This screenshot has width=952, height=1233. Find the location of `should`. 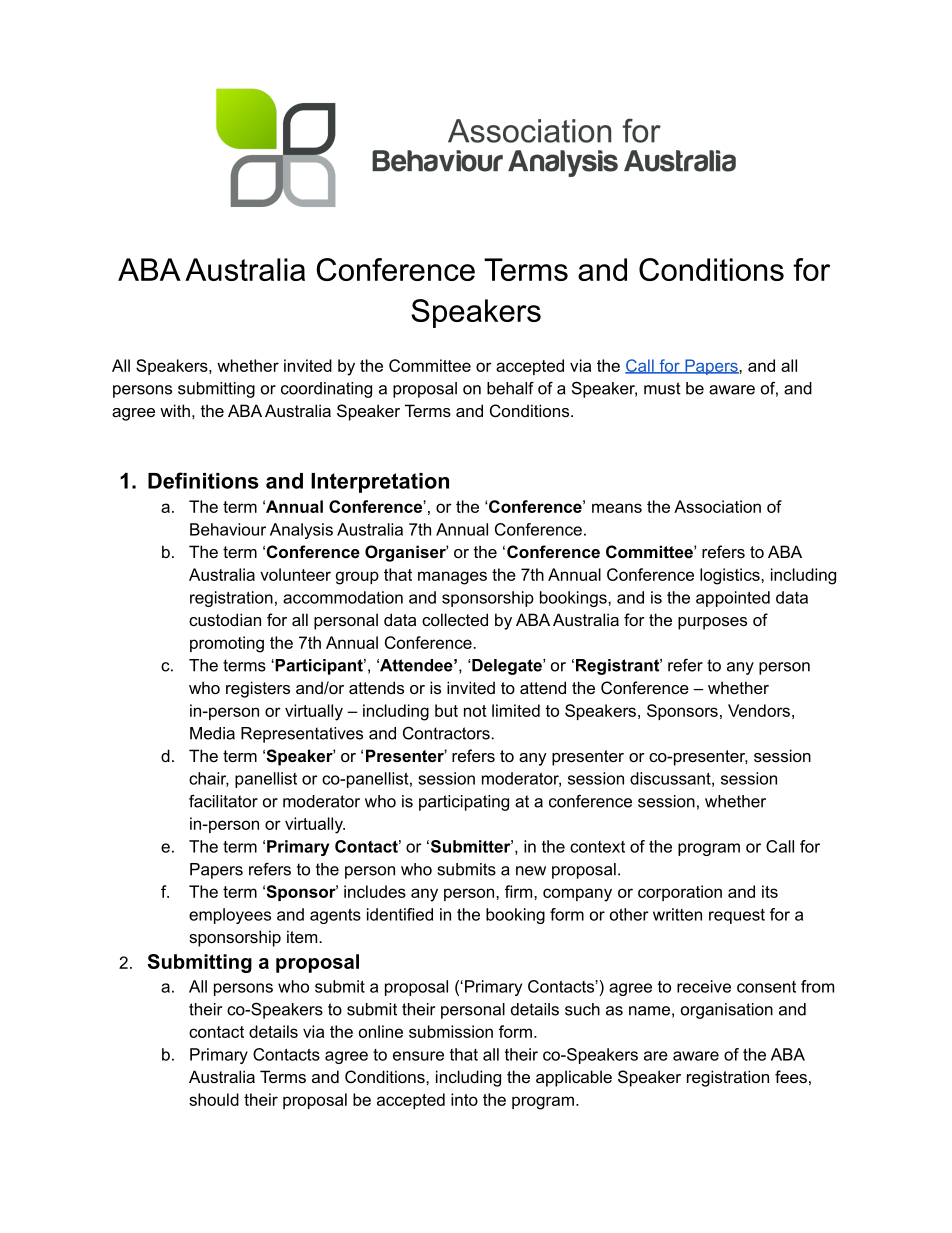

should is located at coordinates (214, 1099).
